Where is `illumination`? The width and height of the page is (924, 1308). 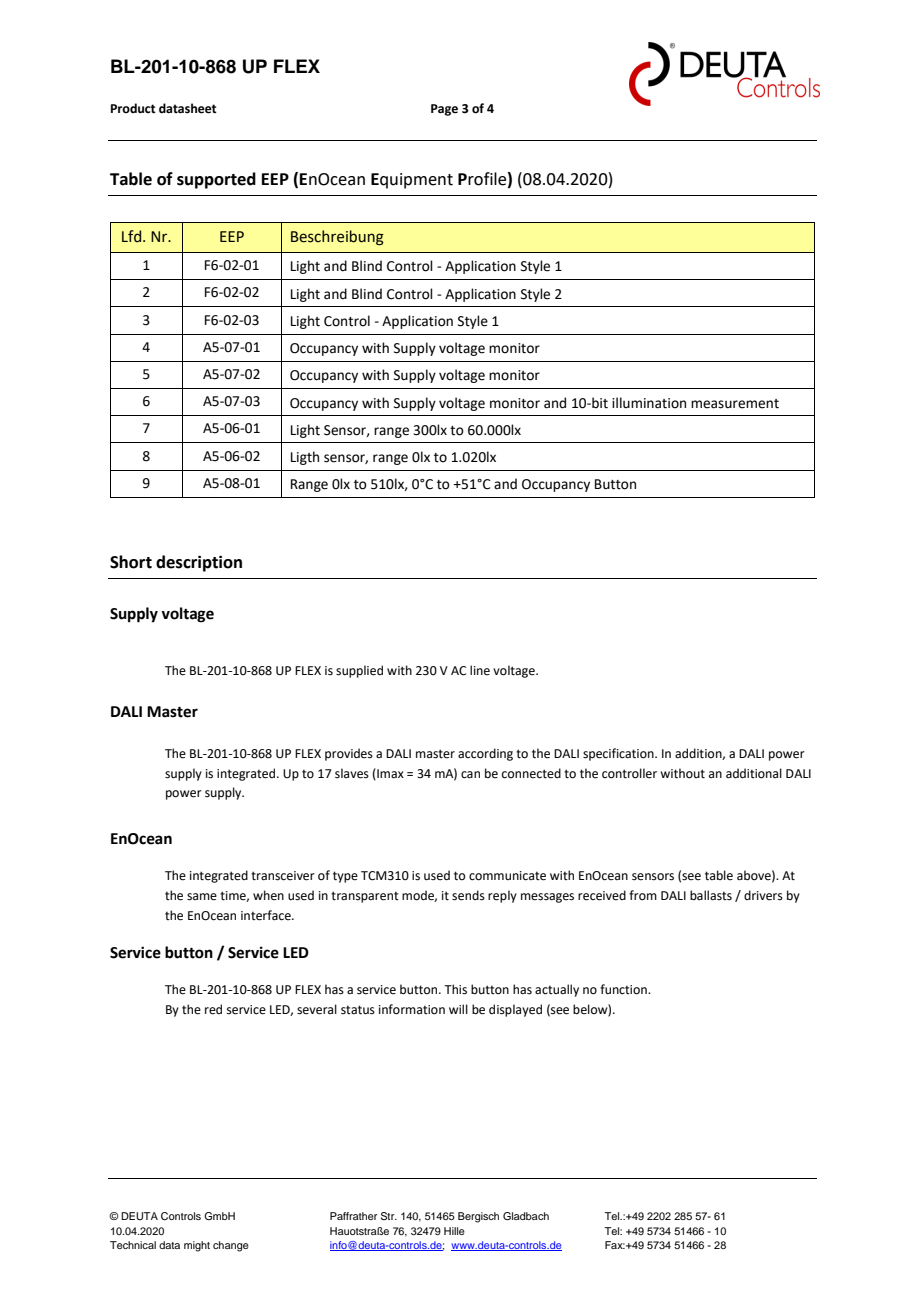 illumination is located at coordinates (649, 403).
